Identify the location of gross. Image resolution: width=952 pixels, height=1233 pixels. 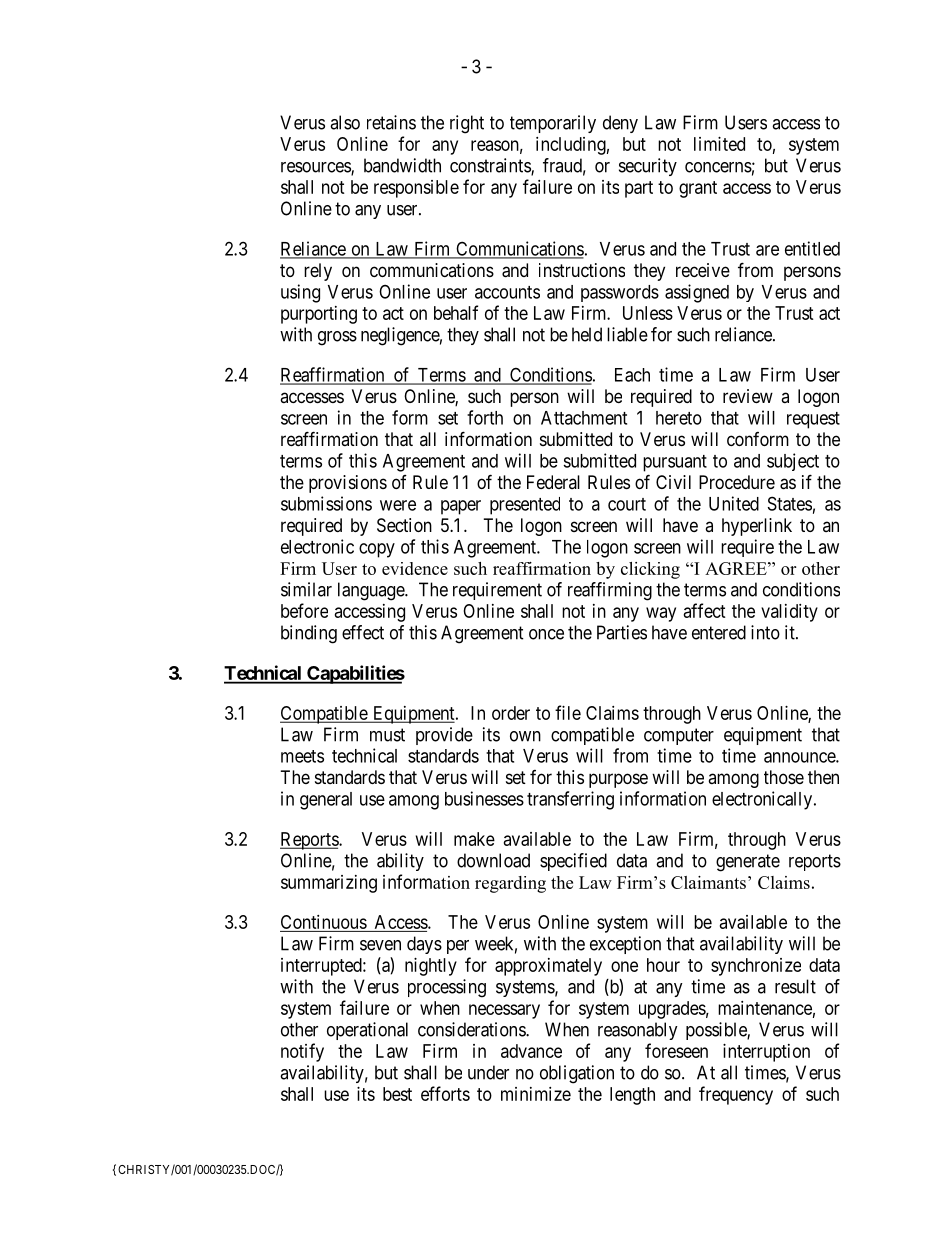
(337, 338).
